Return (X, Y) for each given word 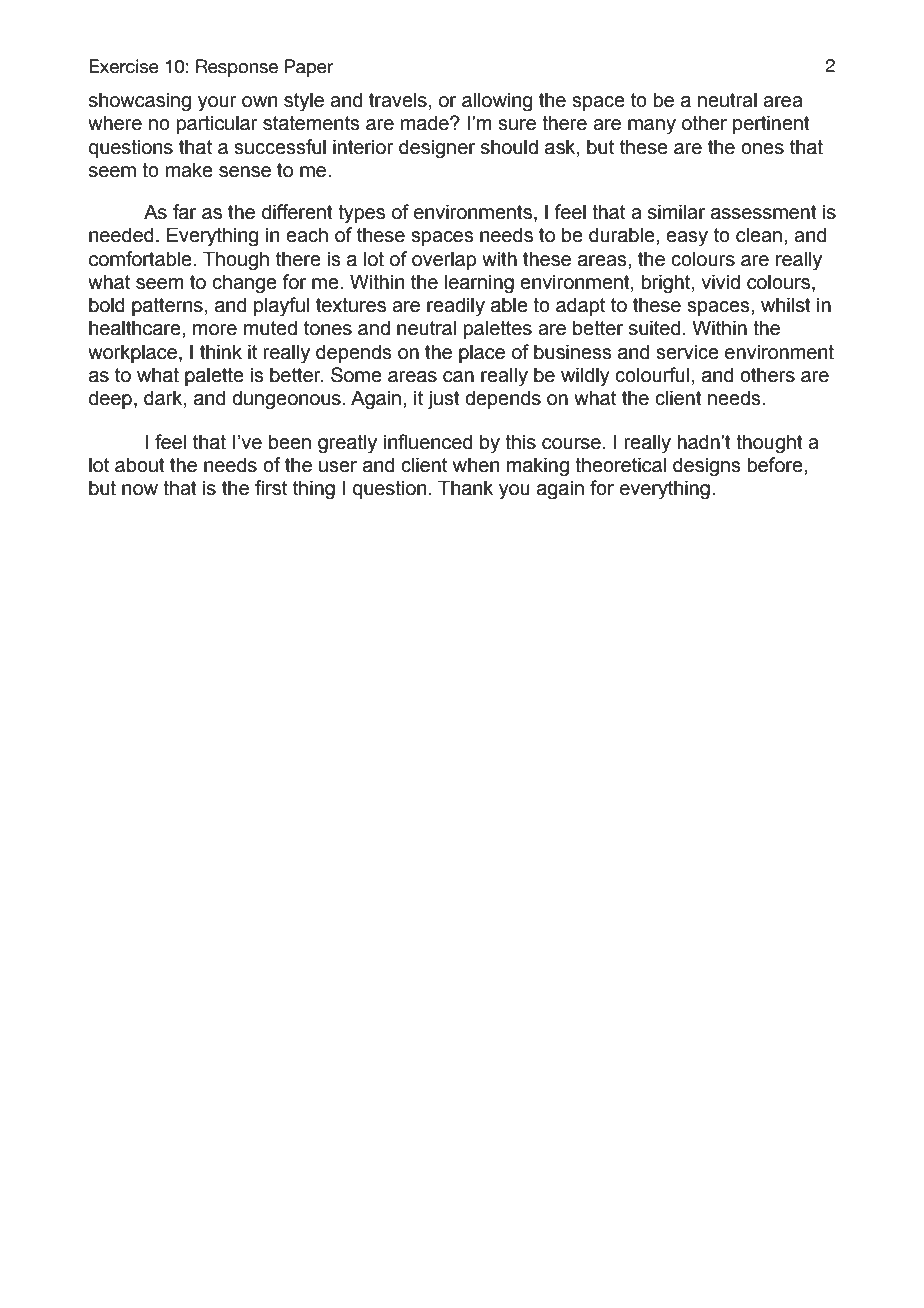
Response (237, 68)
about (140, 465)
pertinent (771, 124)
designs (707, 467)
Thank (465, 488)
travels (398, 100)
